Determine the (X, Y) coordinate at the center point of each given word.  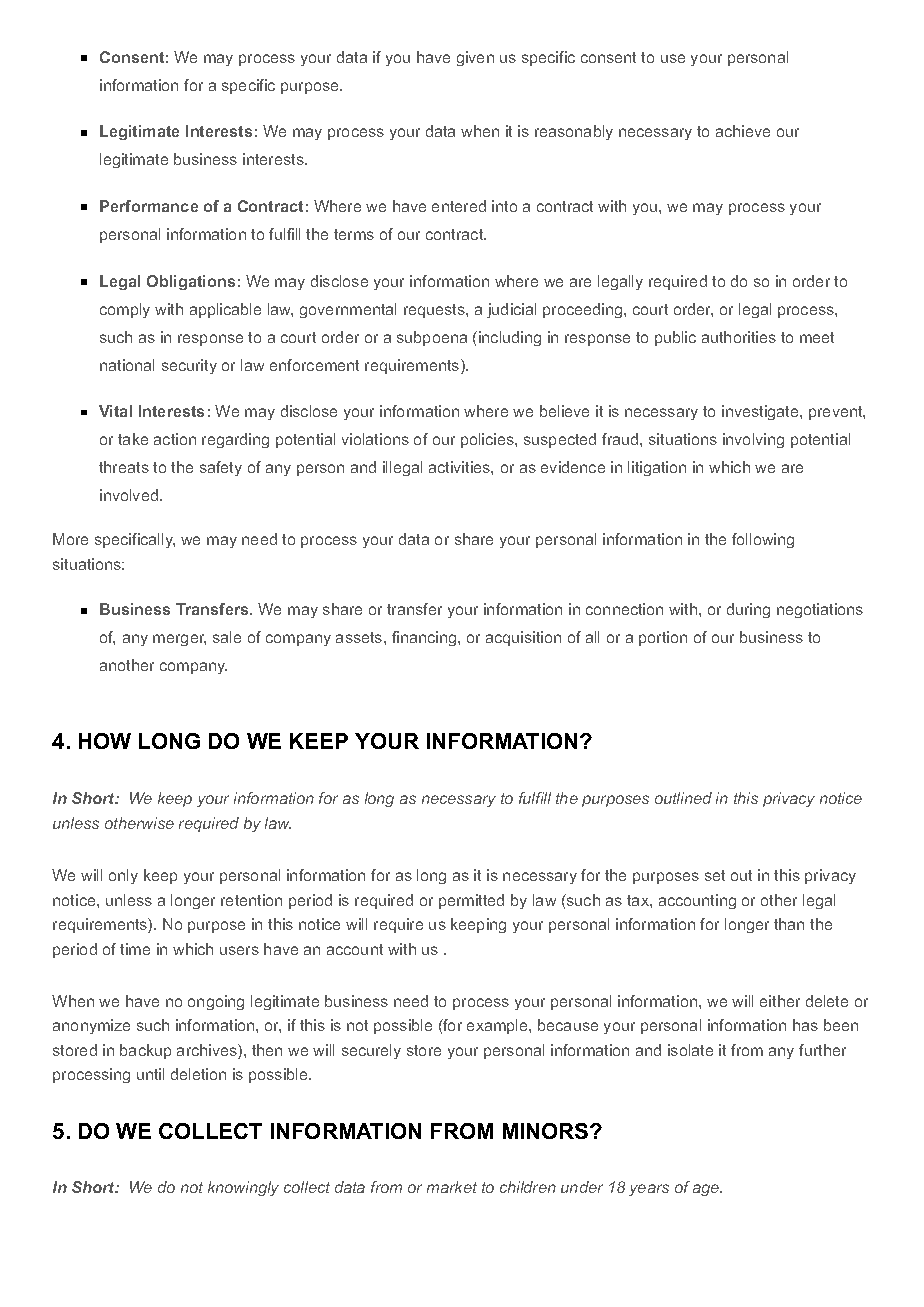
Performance (149, 206)
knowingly (243, 1188)
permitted (471, 901)
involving (753, 440)
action (175, 439)
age (707, 1190)
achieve (743, 131)
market (452, 1187)
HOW (105, 741)
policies (488, 440)
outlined (683, 798)
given (475, 58)
